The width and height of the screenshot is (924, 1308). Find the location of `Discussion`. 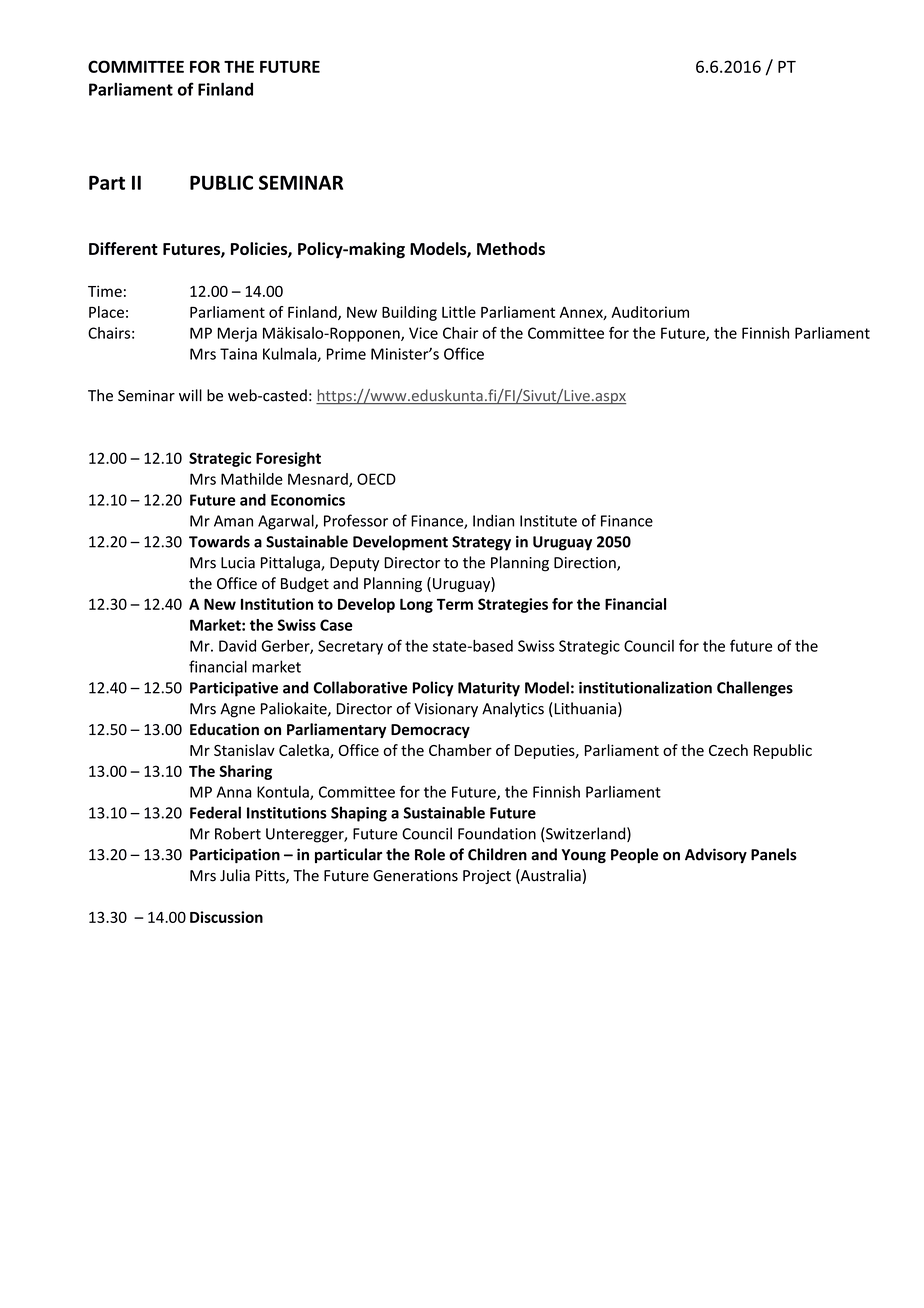

Discussion is located at coordinates (226, 917).
